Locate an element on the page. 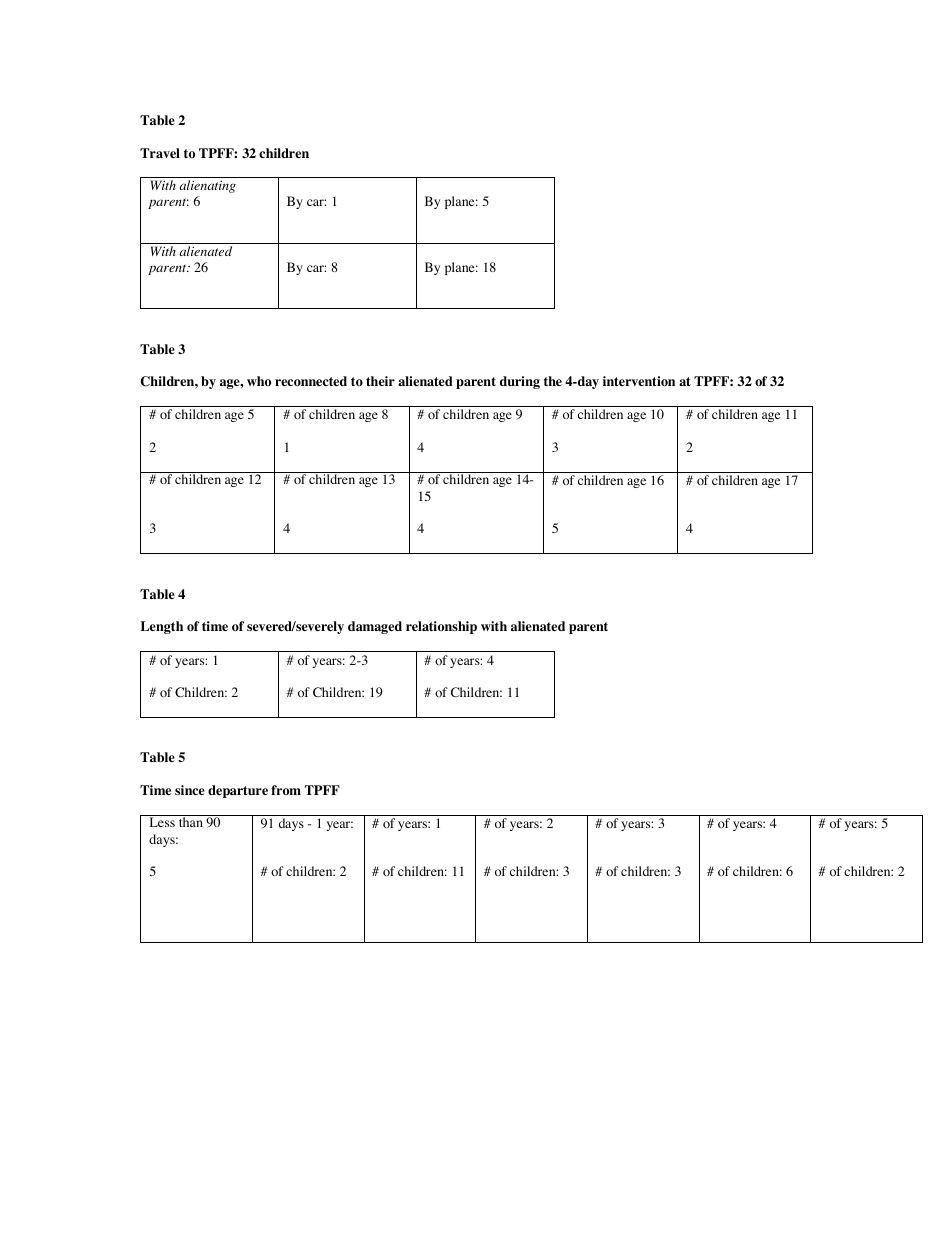 Image resolution: width=952 pixels, height=1233 pixels. intervention is located at coordinates (639, 381).
